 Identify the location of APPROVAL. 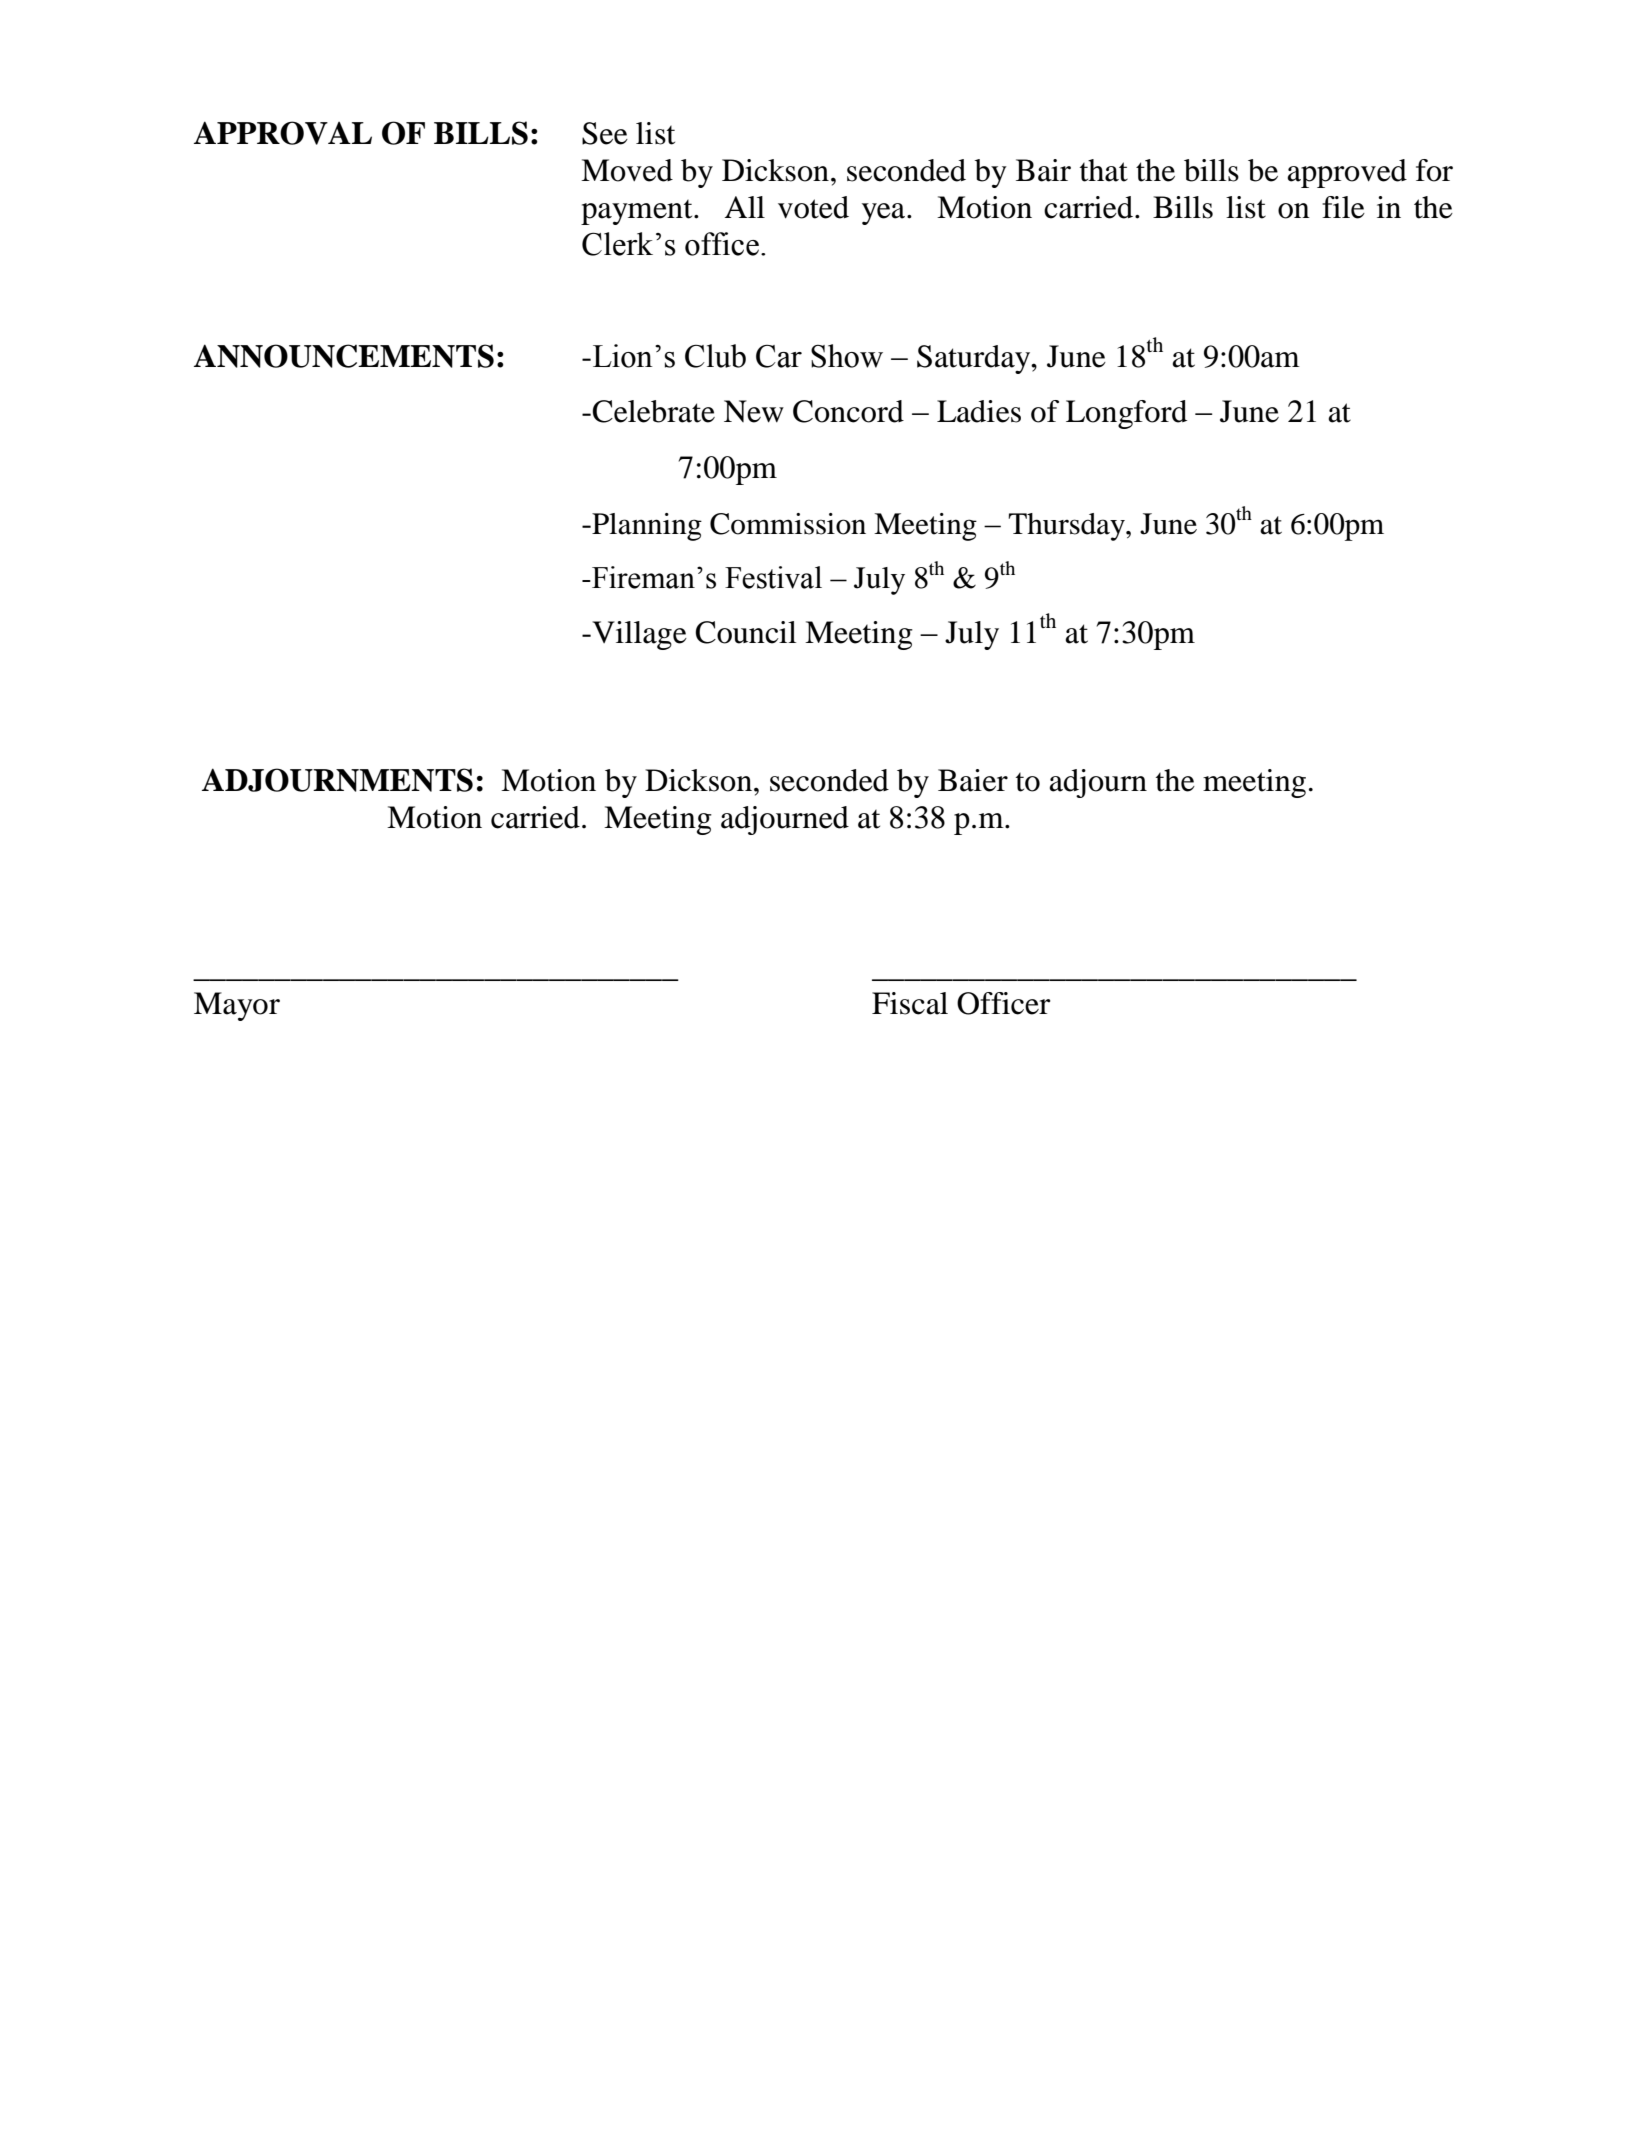
(283, 133).
